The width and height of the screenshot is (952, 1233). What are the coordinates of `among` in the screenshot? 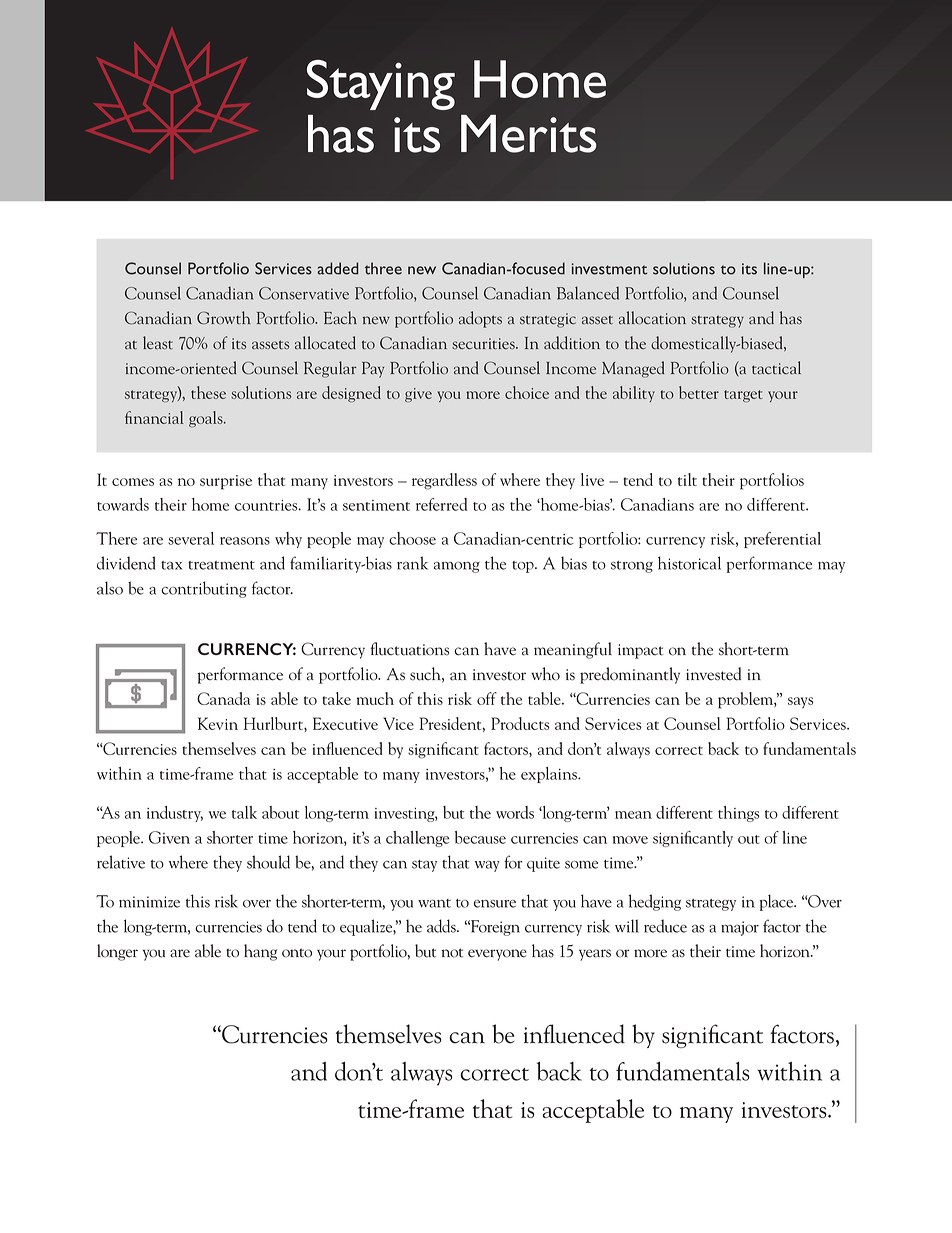 It's located at (457, 567).
